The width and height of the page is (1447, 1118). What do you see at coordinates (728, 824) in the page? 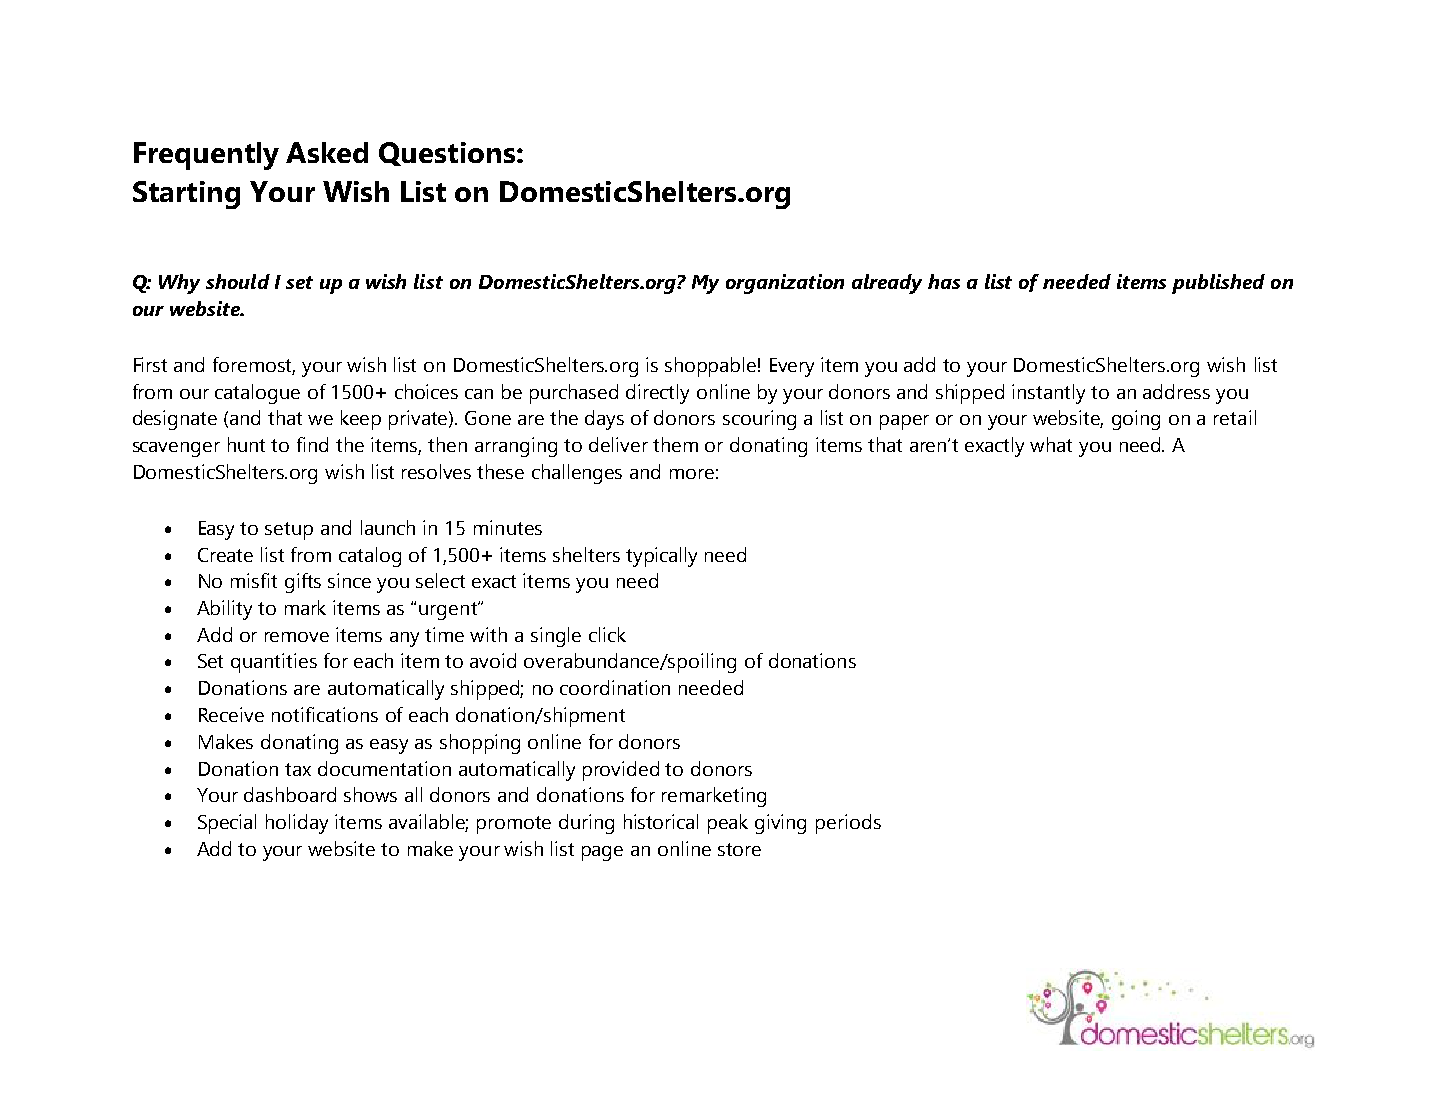
I see `peak` at bounding box center [728, 824].
